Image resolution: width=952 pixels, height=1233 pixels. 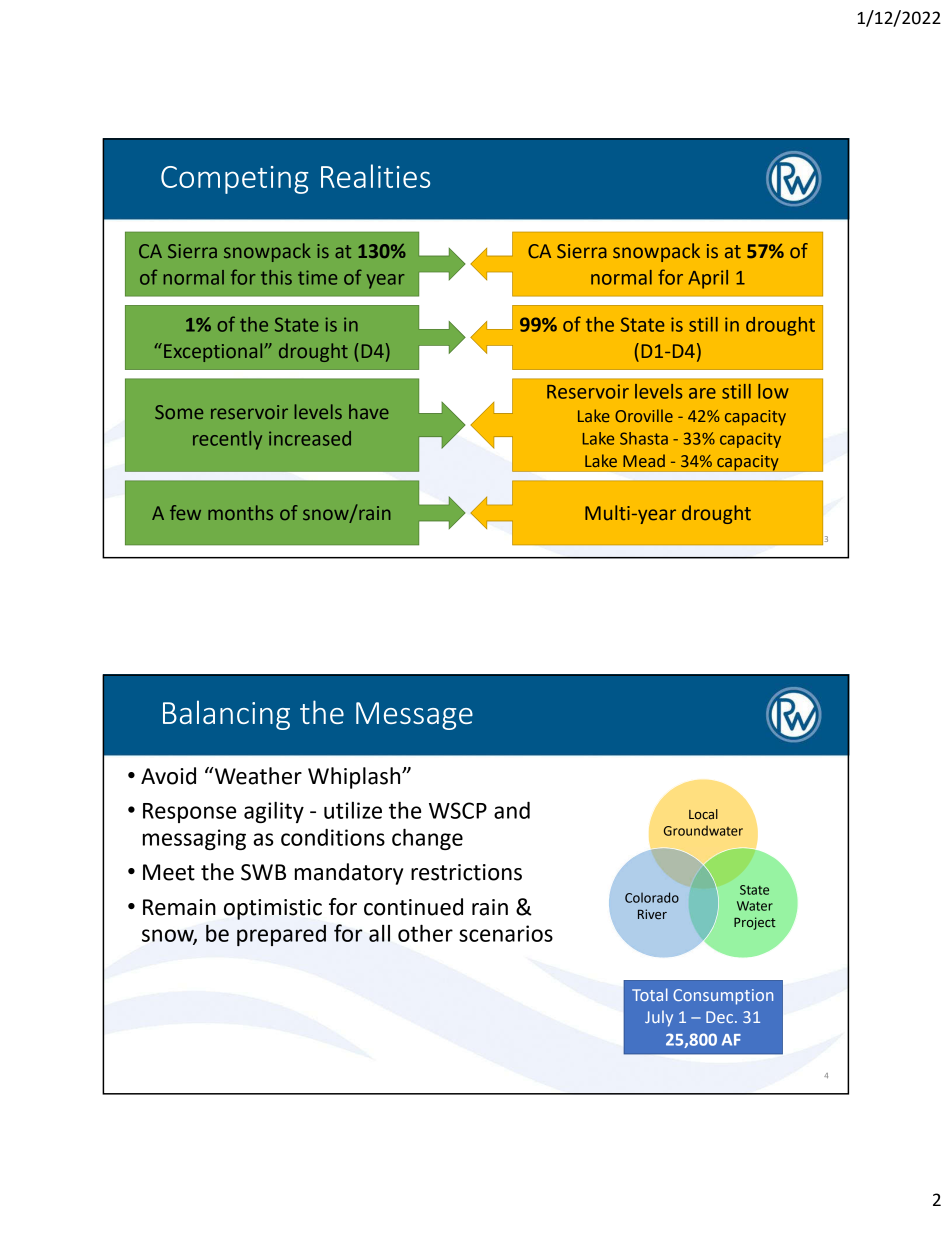 What do you see at coordinates (369, 411) in the screenshot?
I see `have` at bounding box center [369, 411].
